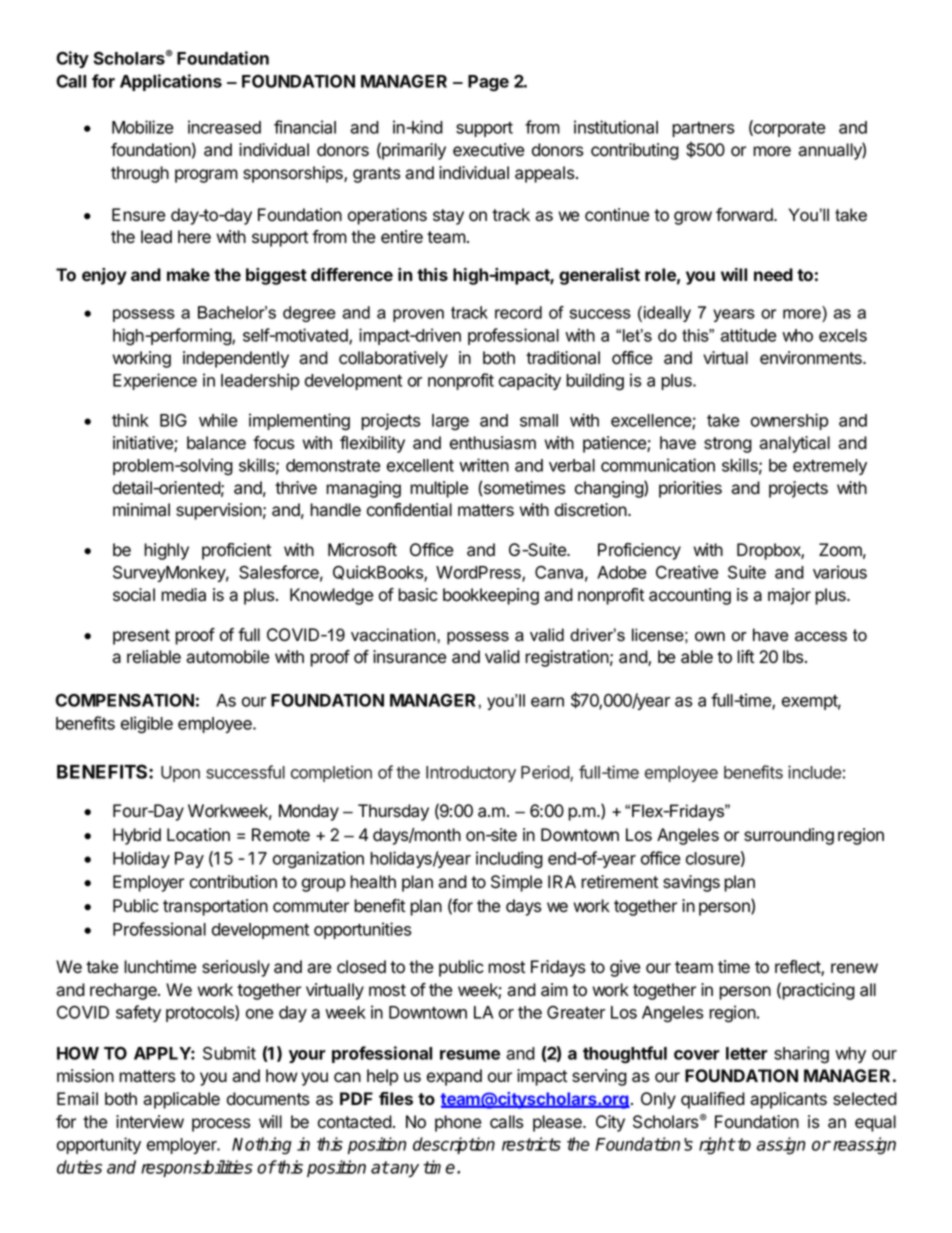  I want to click on interview, so click(150, 1122).
